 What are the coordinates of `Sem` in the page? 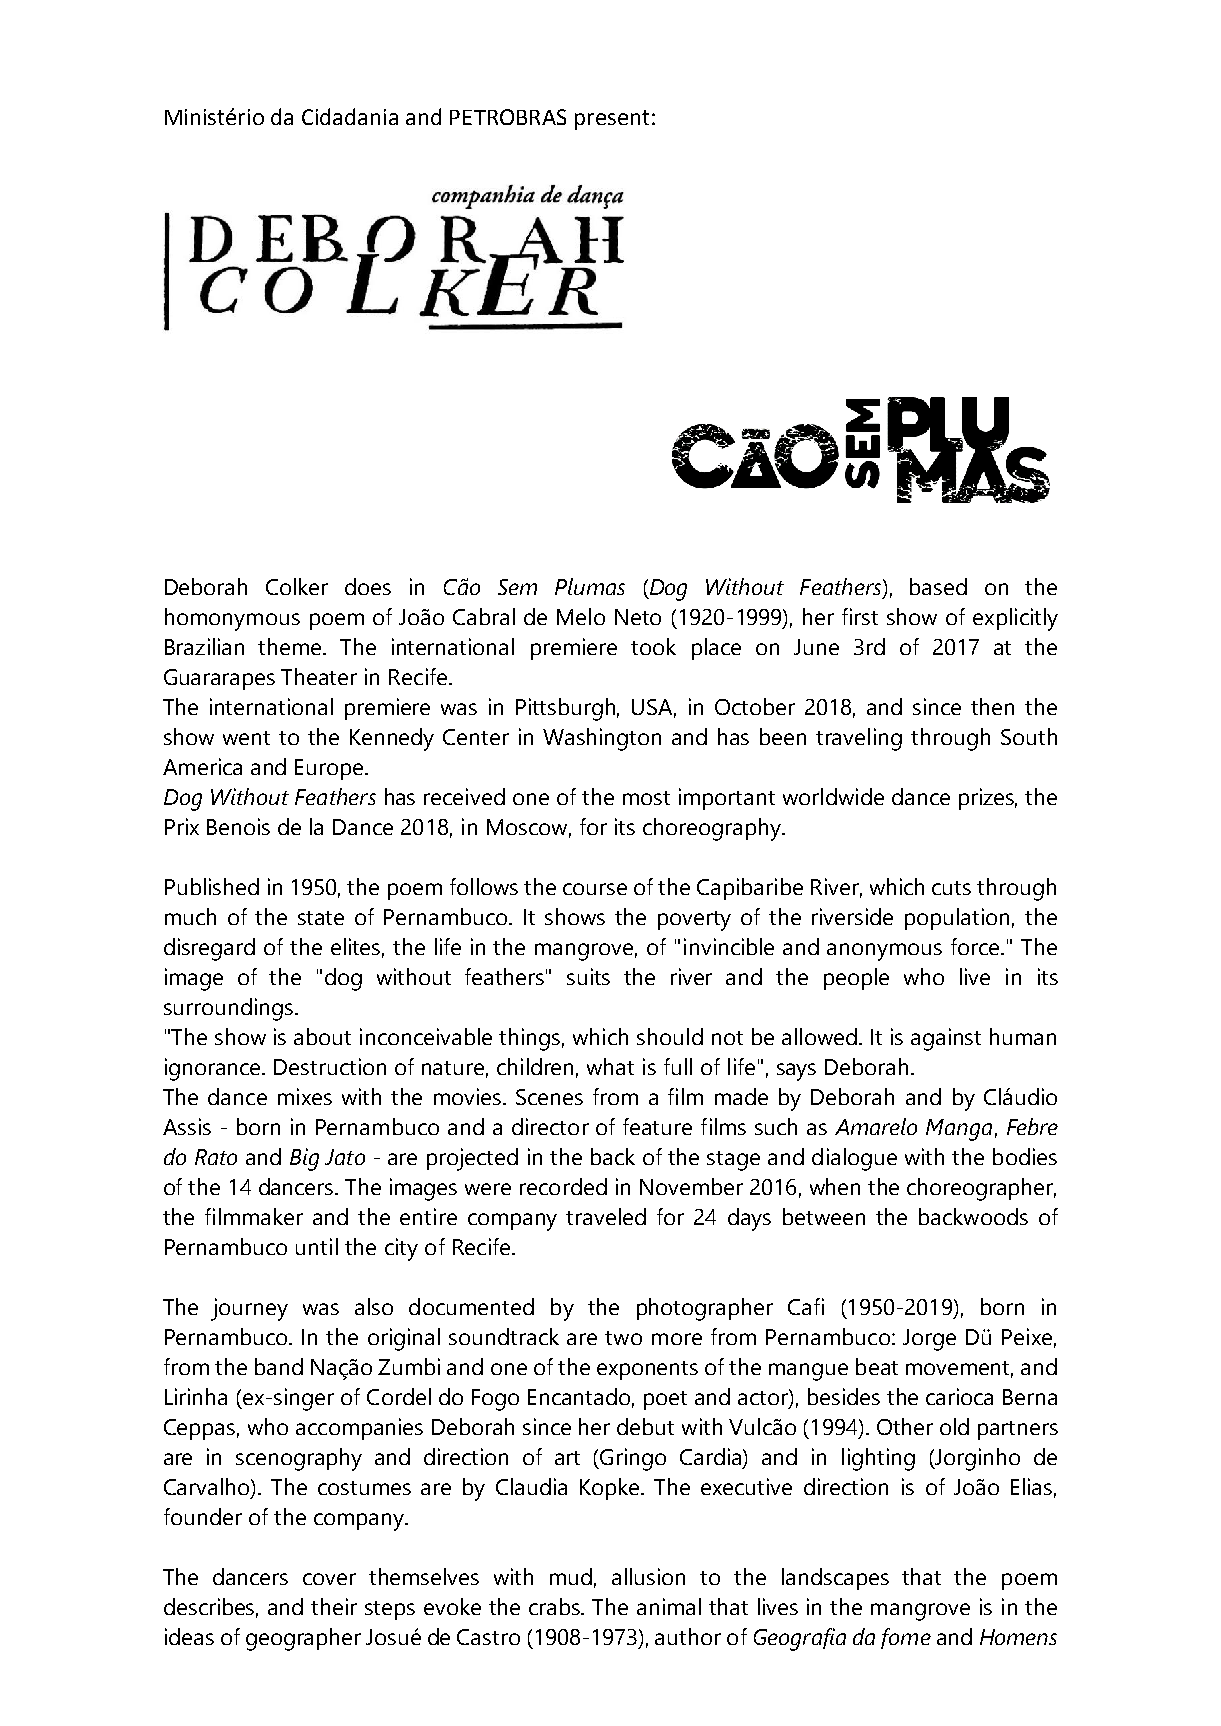 It's located at (517, 587).
